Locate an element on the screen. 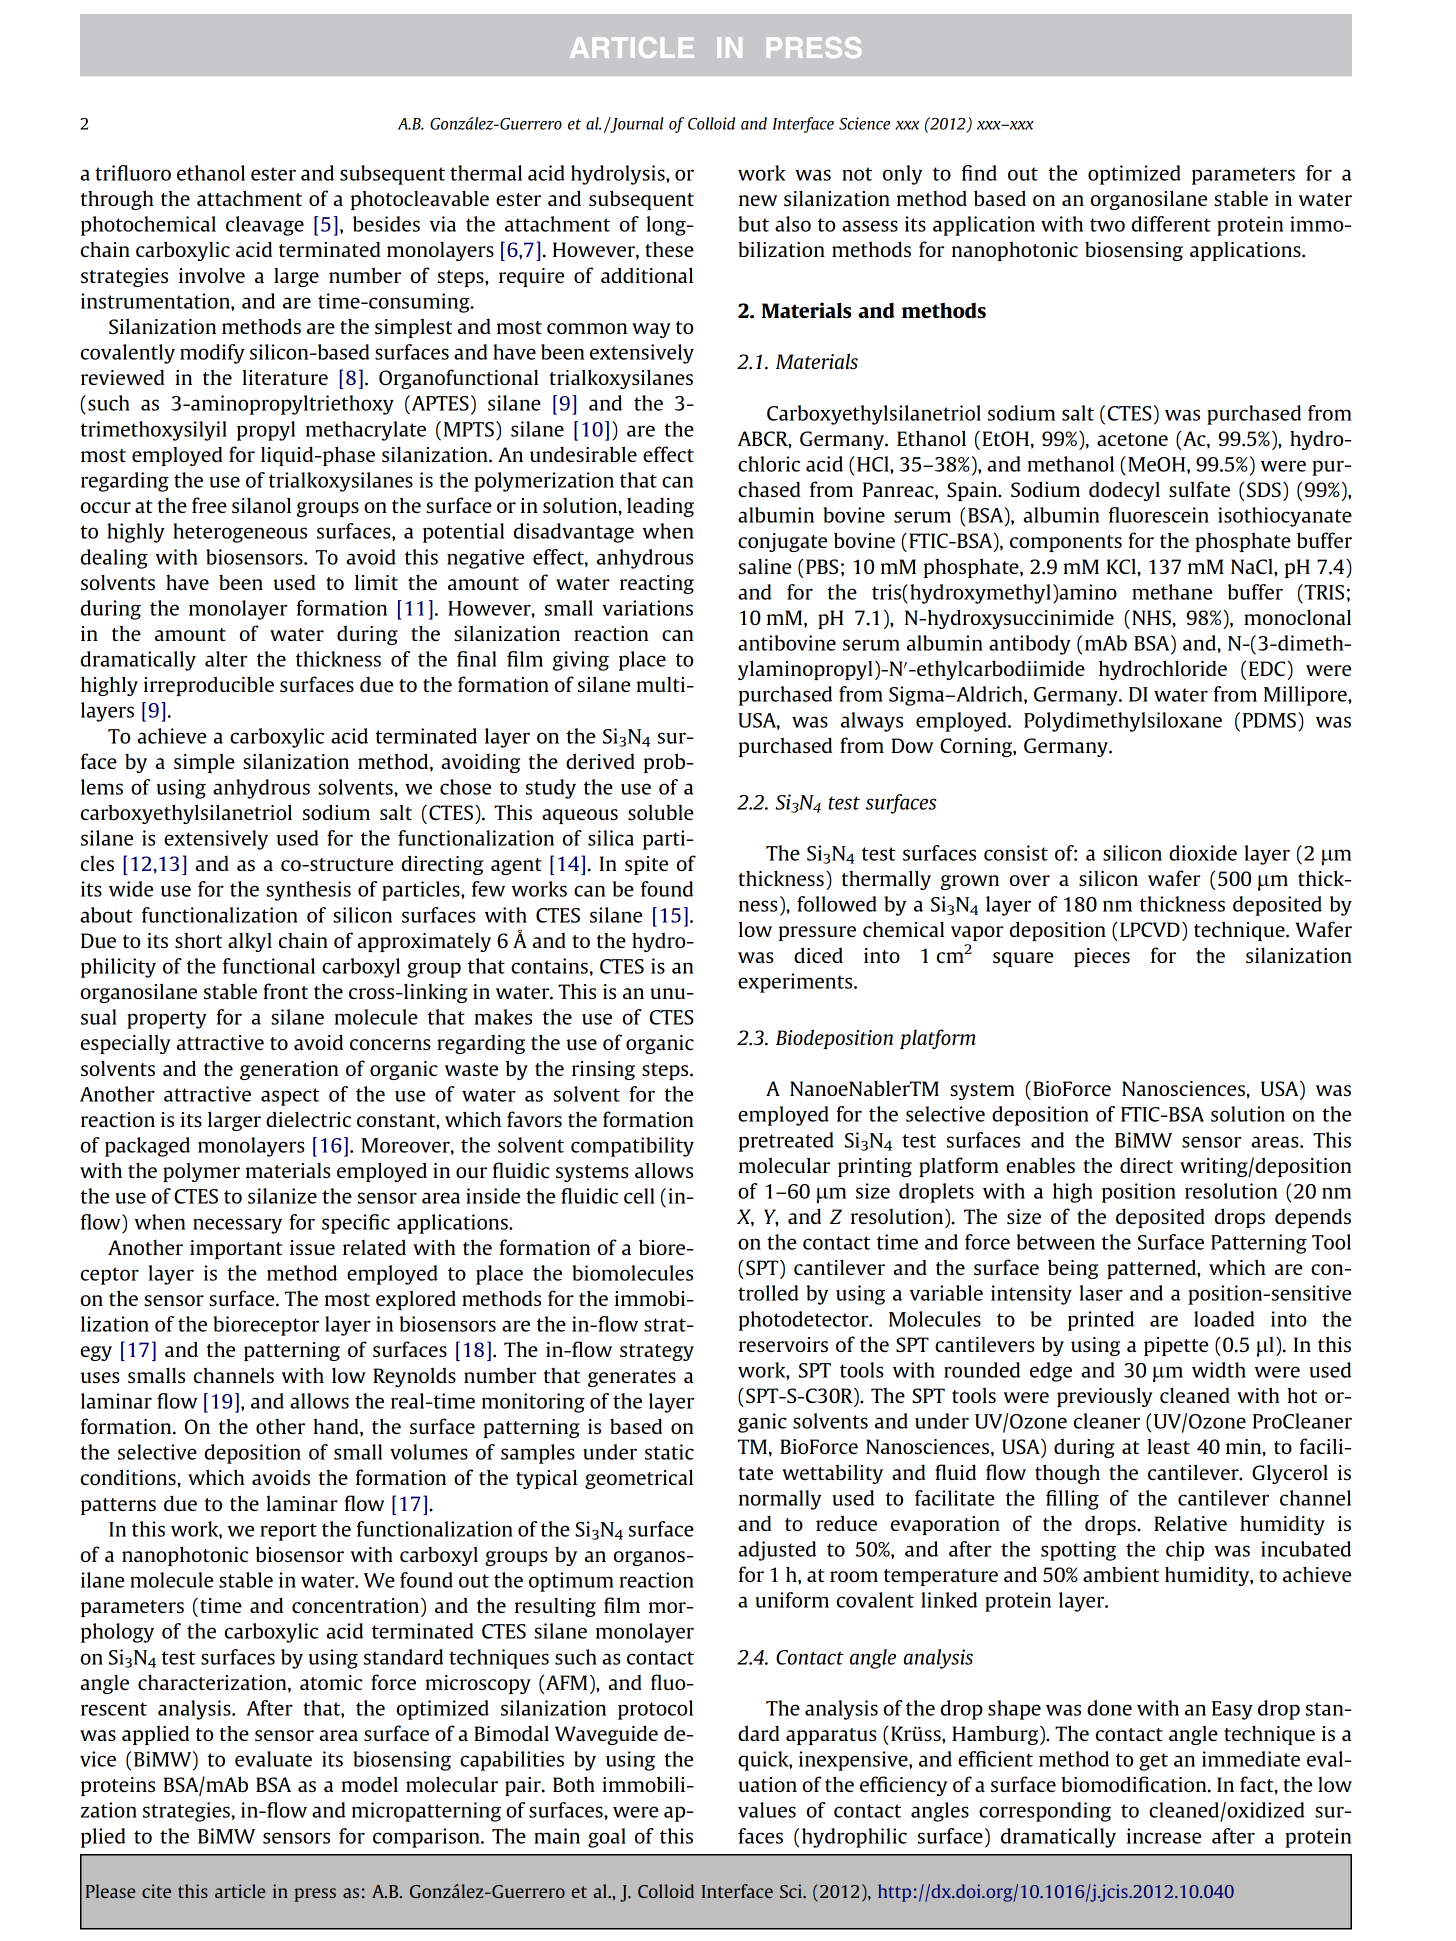 This screenshot has width=1456, height=1941. cleavage is located at coordinates (265, 226).
